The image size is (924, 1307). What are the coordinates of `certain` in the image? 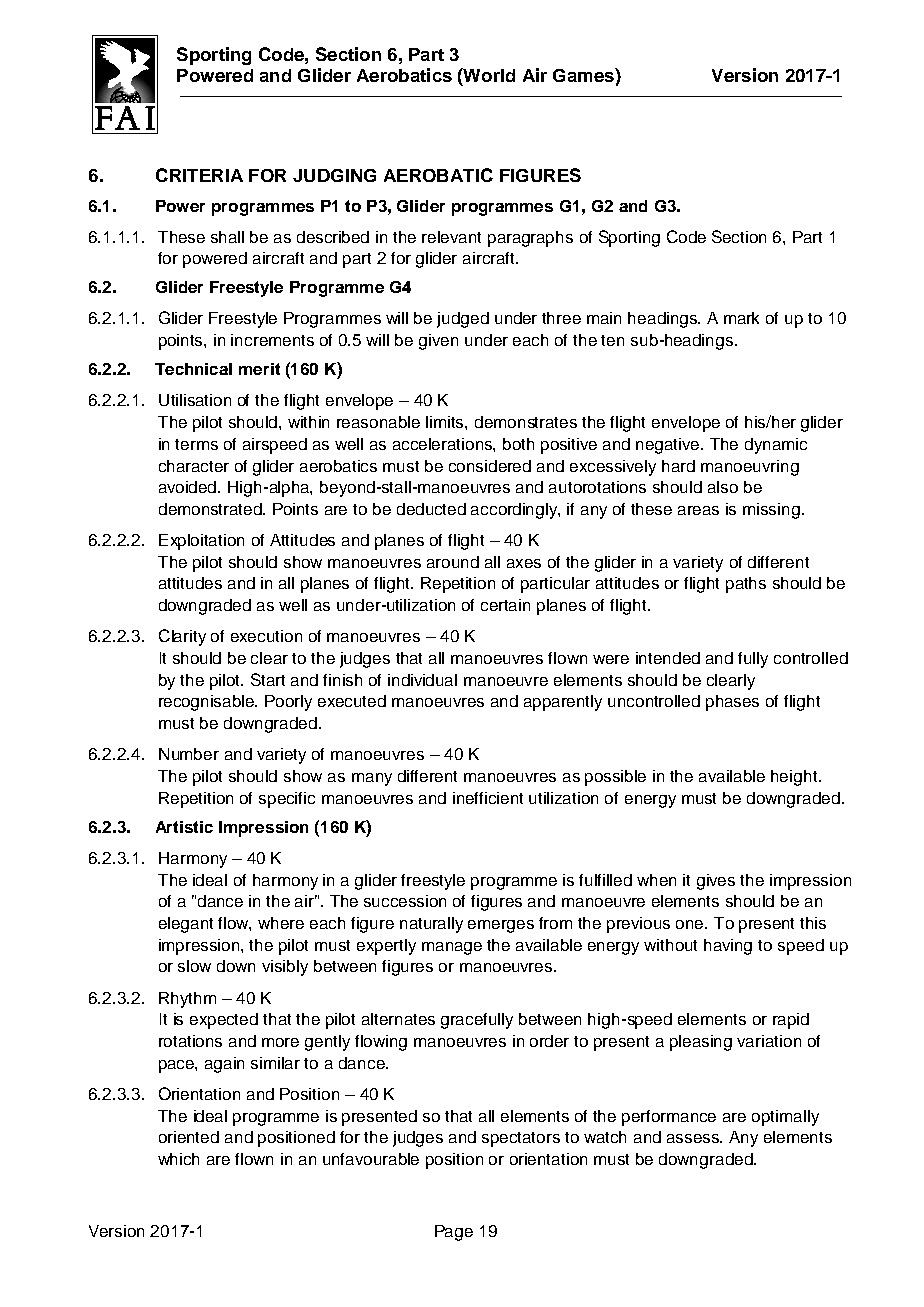 It's located at (505, 605).
